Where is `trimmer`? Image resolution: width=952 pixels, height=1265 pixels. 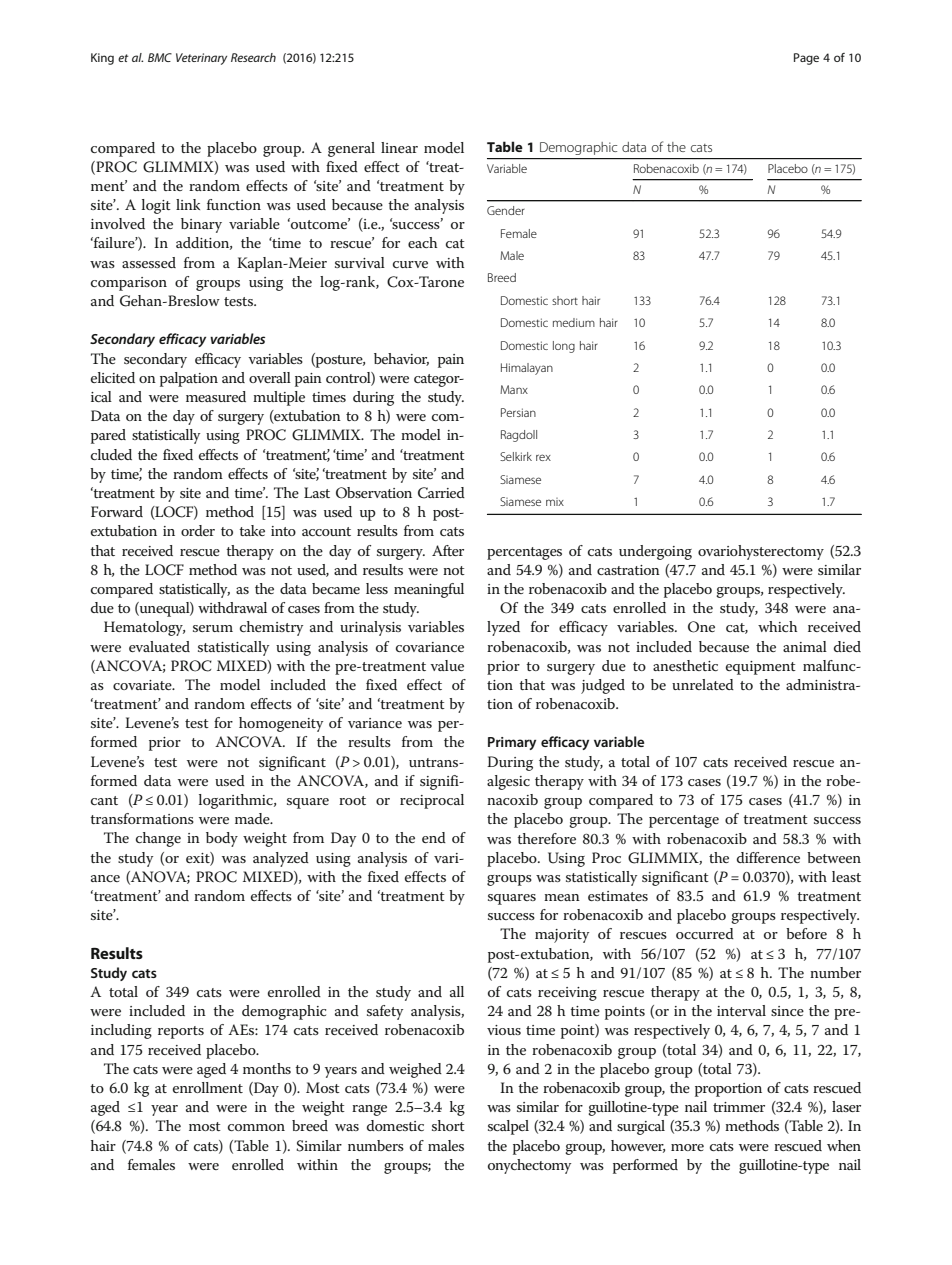 trimmer is located at coordinates (739, 1107).
